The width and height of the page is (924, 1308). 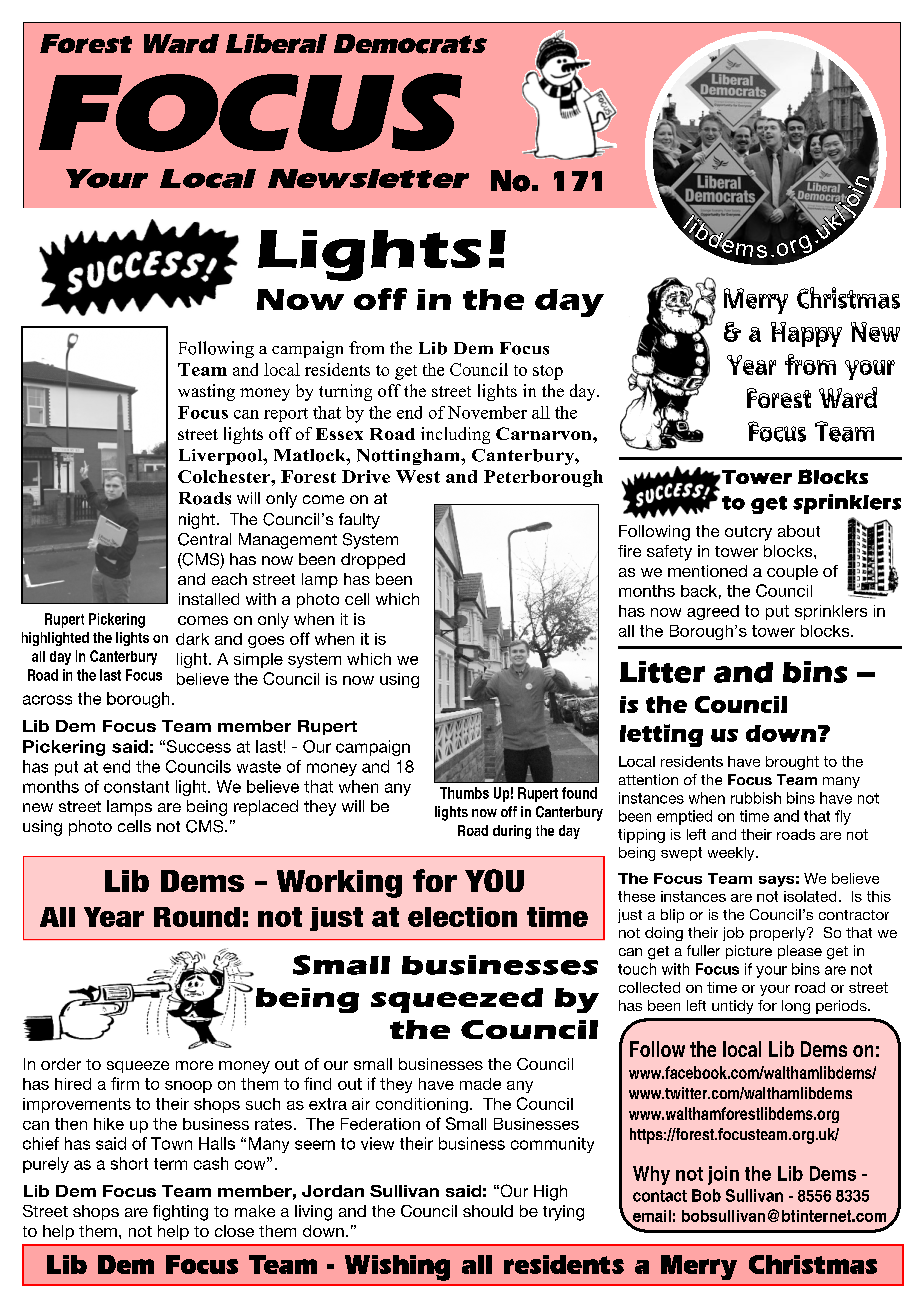 I want to click on contact, so click(x=660, y=1196).
